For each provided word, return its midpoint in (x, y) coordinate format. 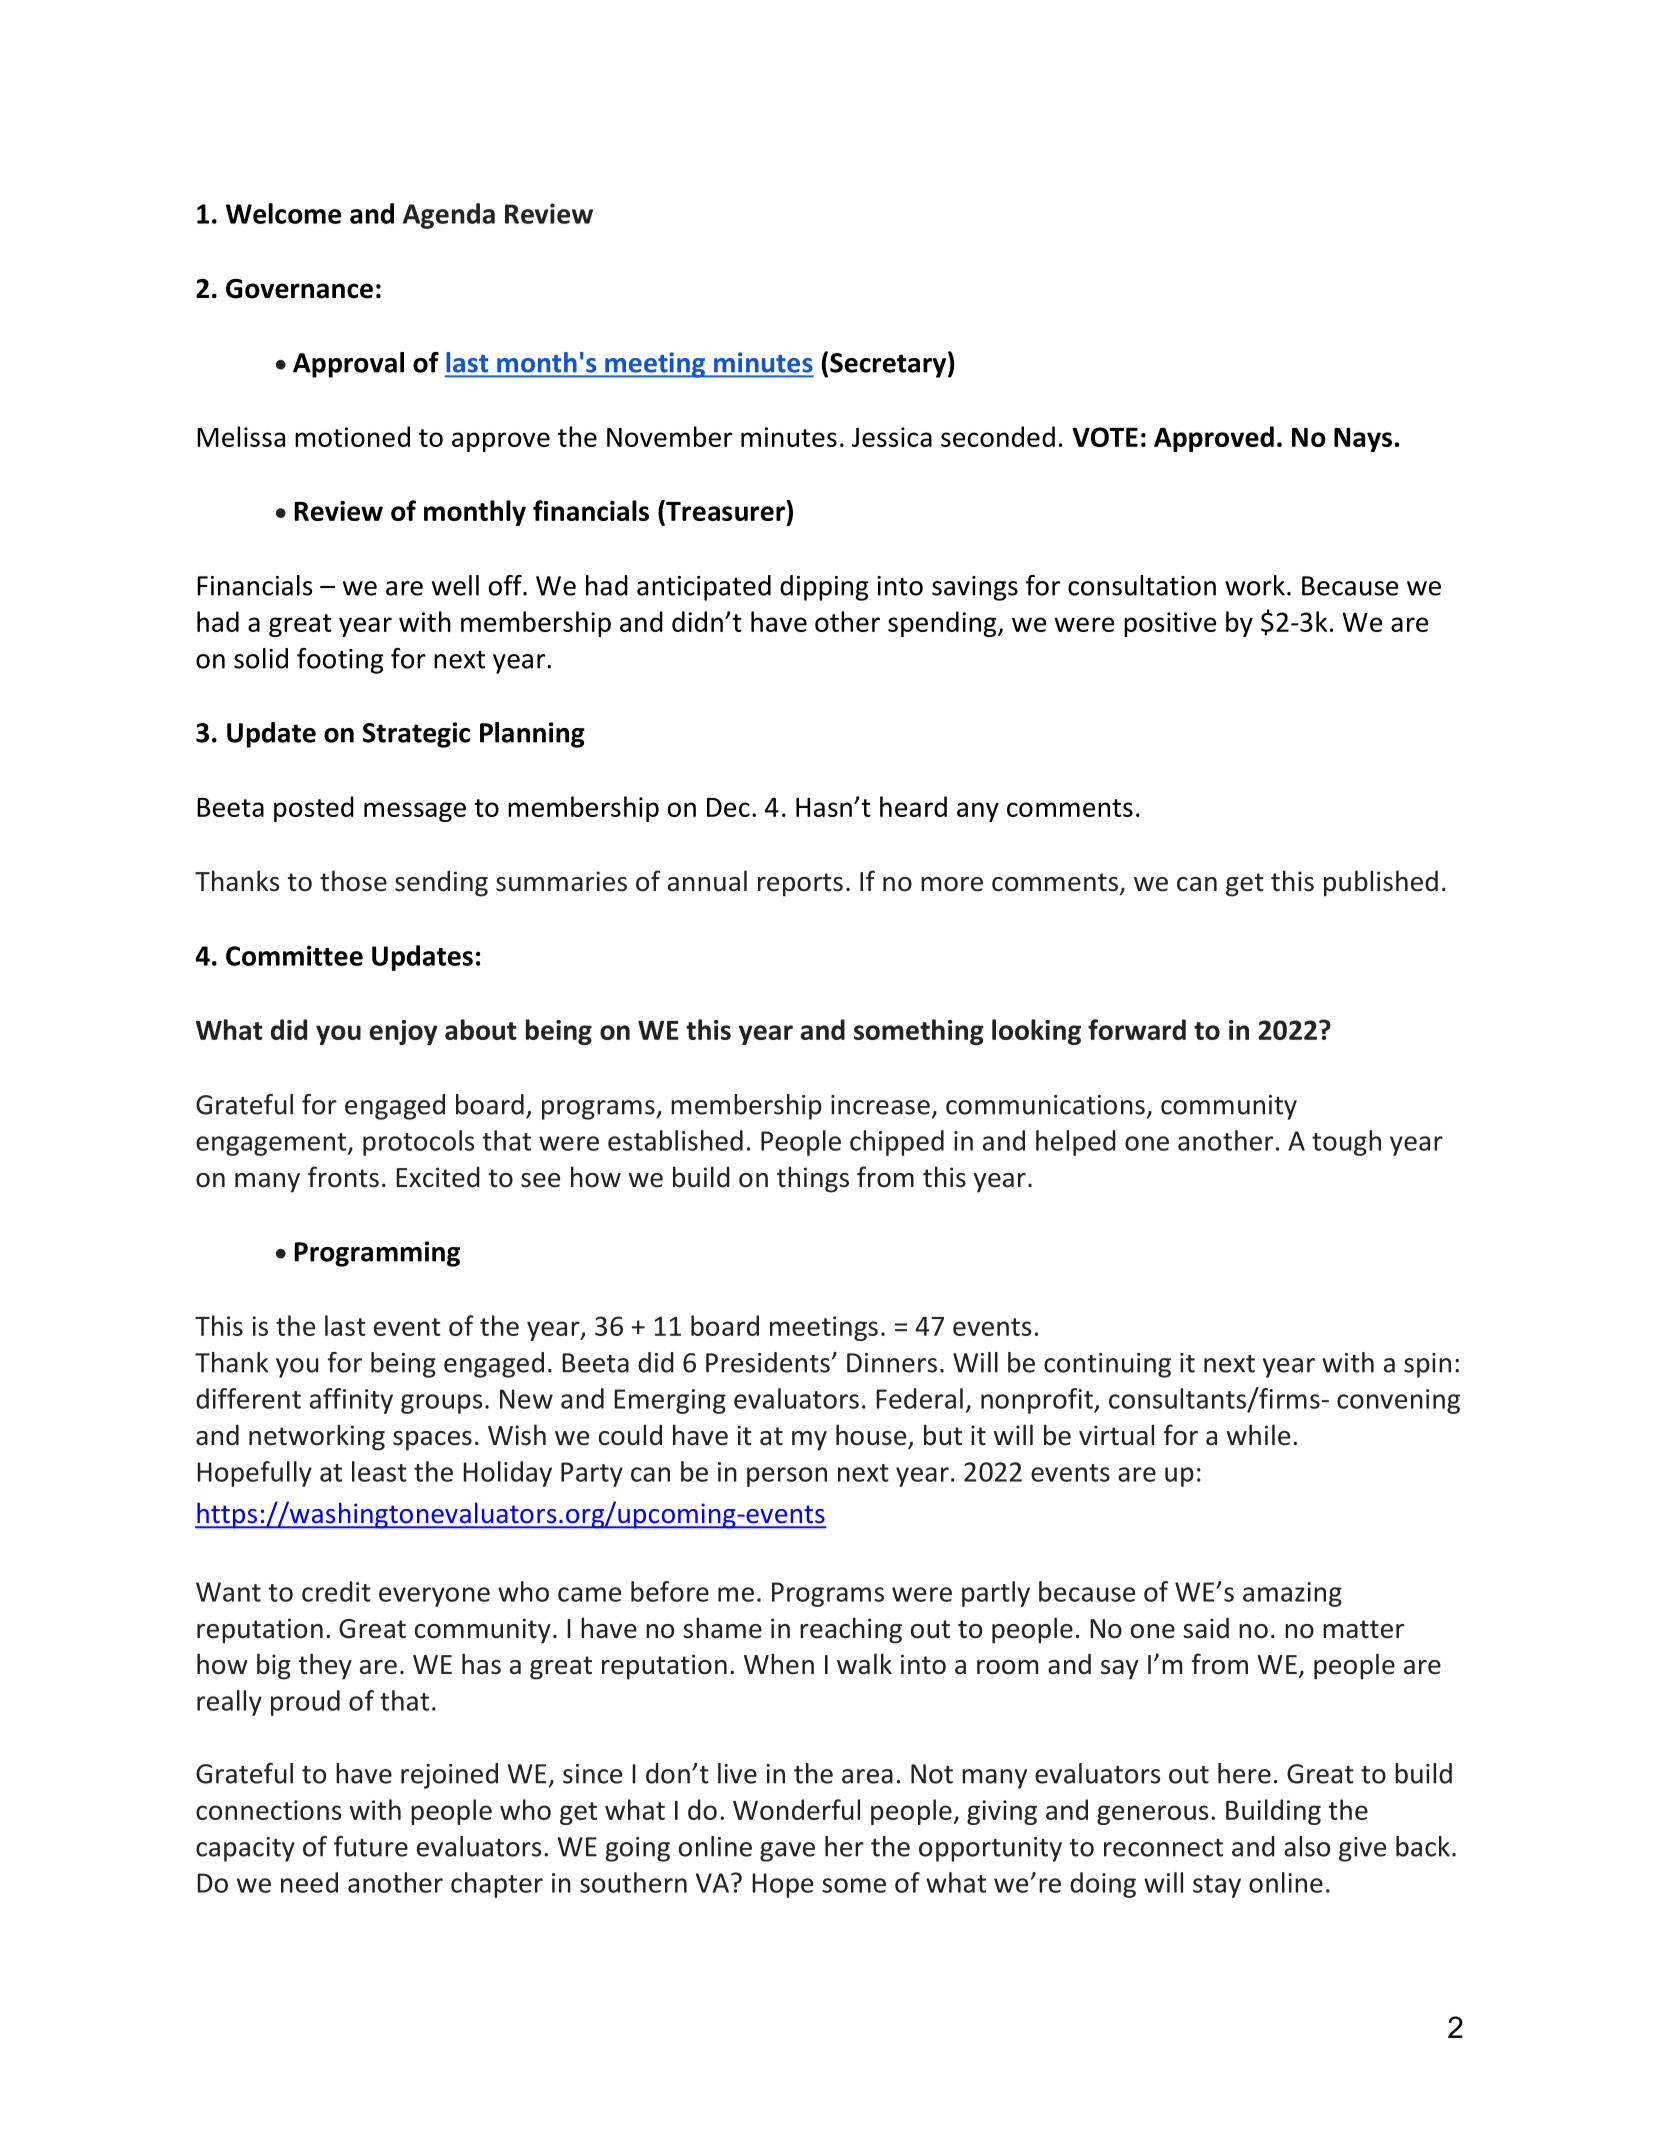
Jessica (892, 437)
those (353, 881)
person (787, 1477)
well (455, 585)
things (813, 1179)
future (371, 1846)
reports (800, 885)
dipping (824, 588)
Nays (1363, 440)
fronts (343, 1177)
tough (1346, 1143)
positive (1170, 624)
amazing (1292, 1594)
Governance (299, 289)
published (1381, 883)
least (379, 1471)
